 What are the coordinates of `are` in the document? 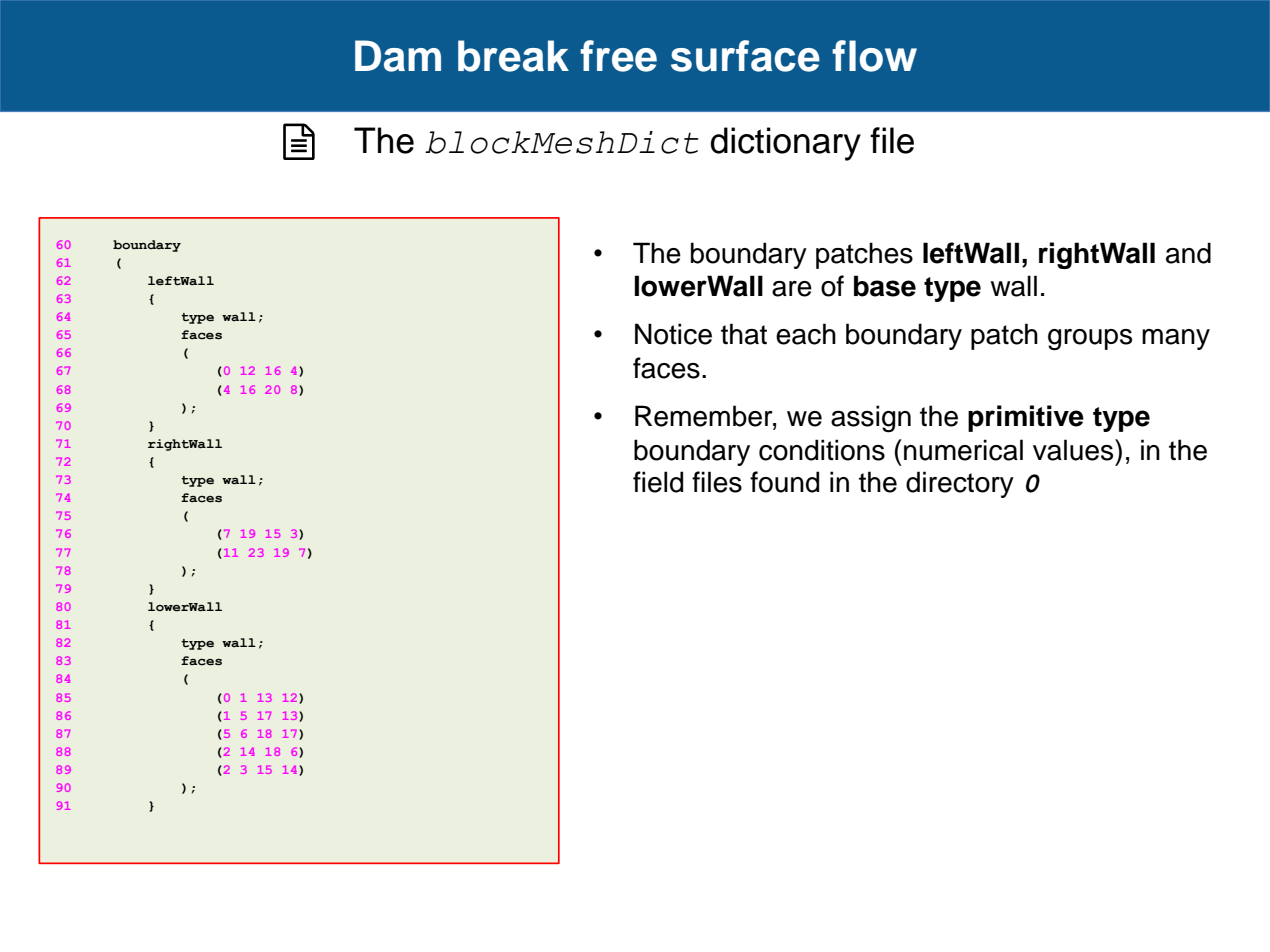 It's located at (792, 289).
